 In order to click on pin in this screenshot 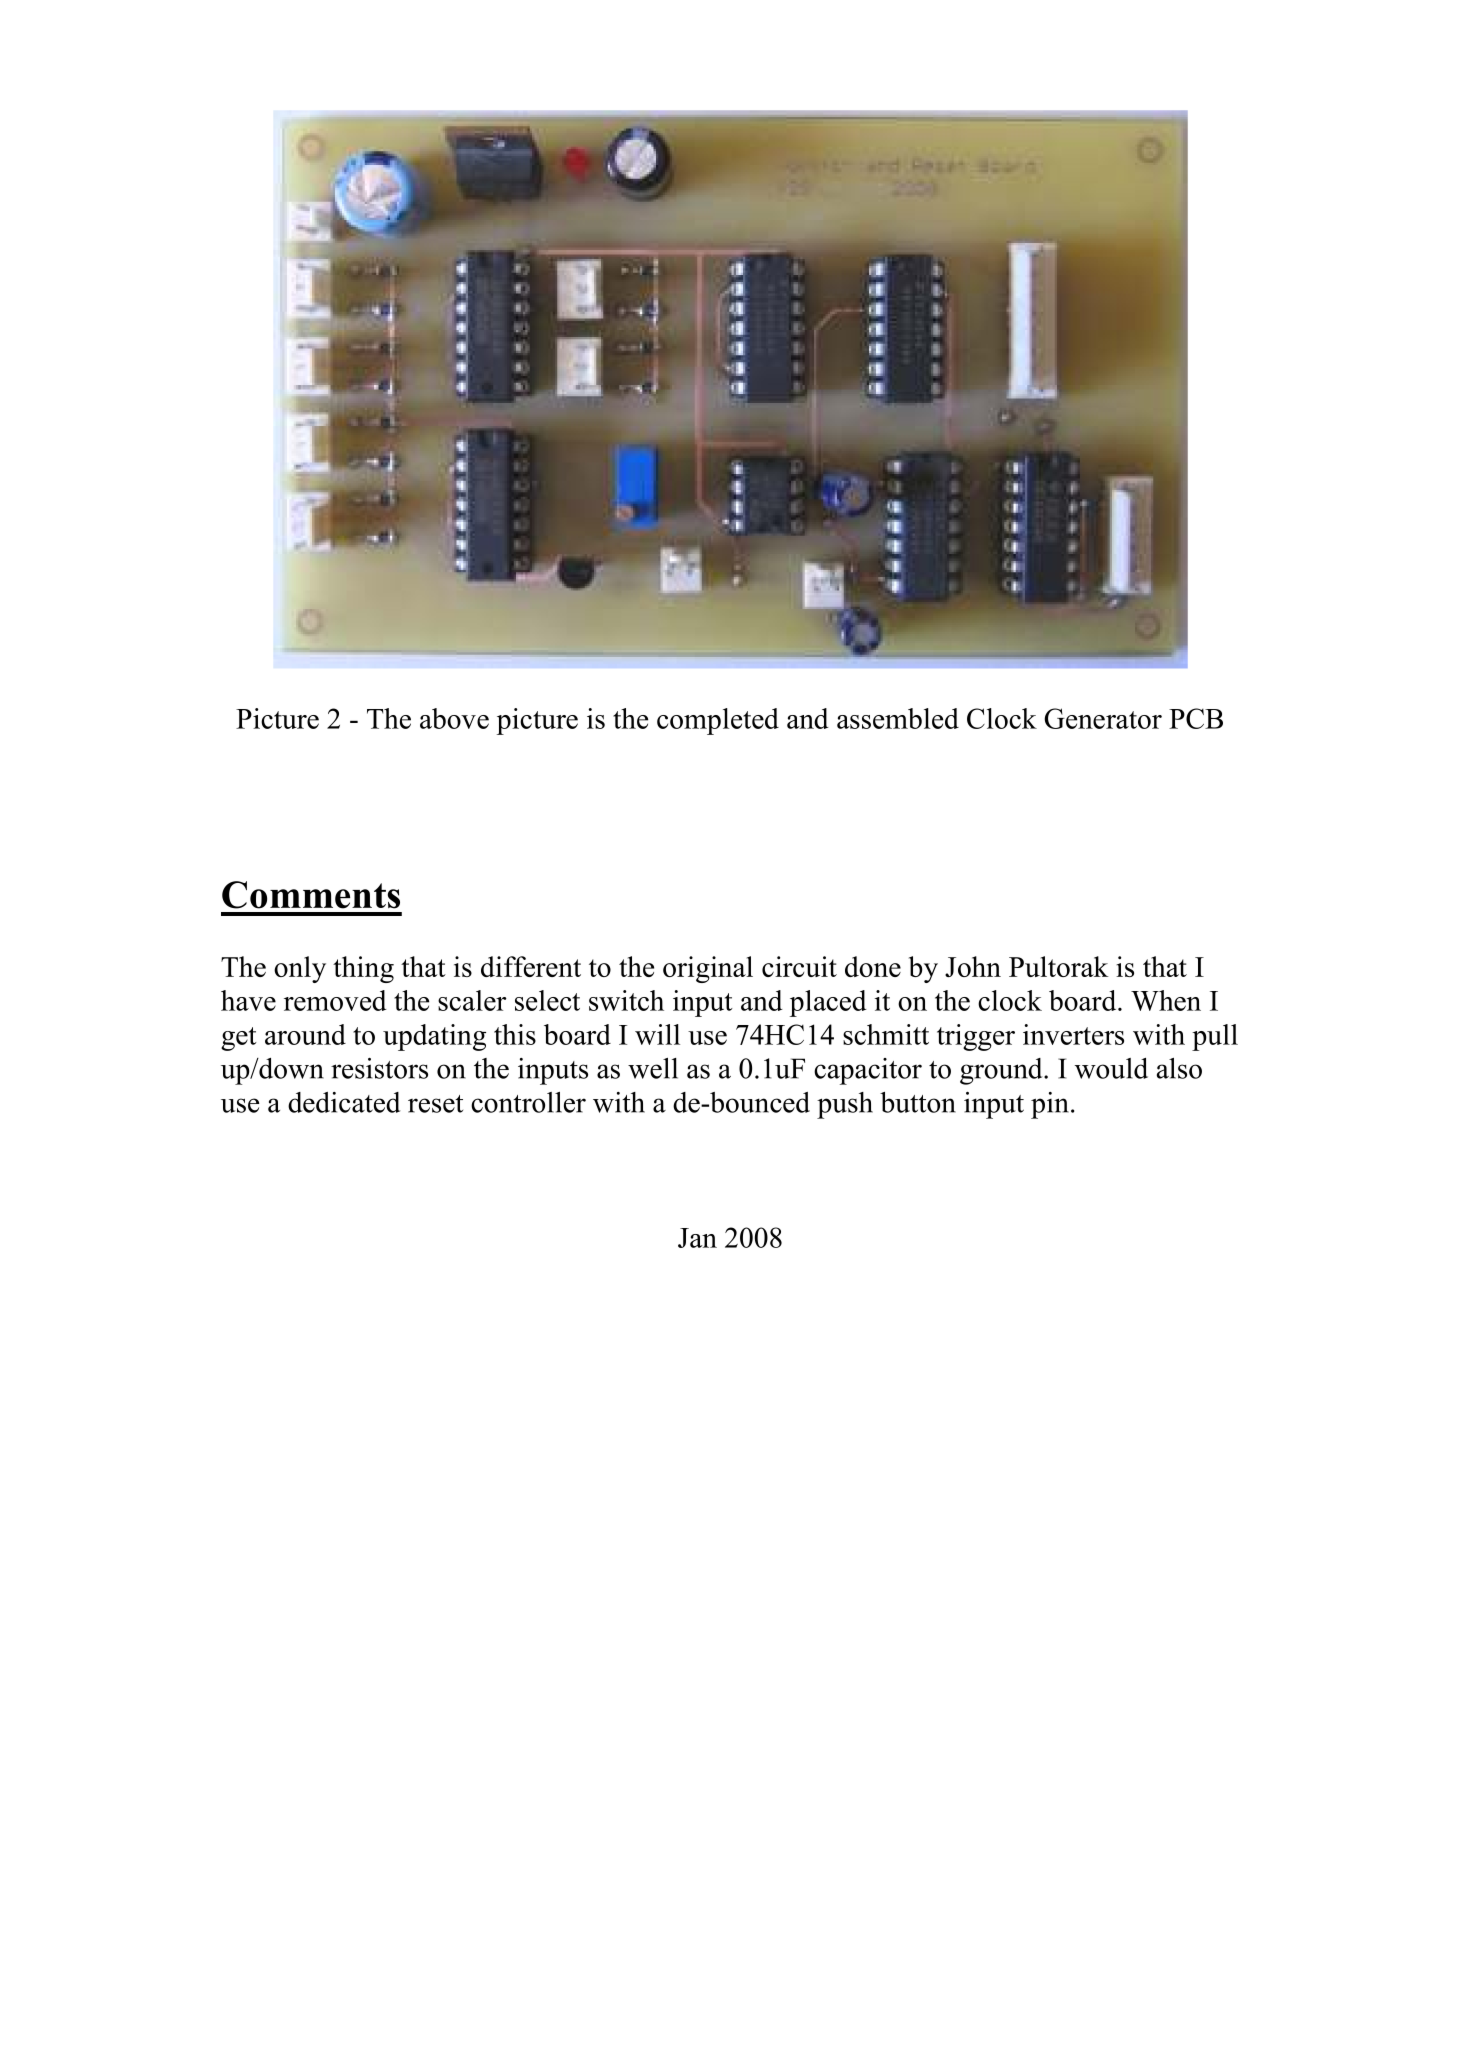, I will do `click(1051, 1105)`.
